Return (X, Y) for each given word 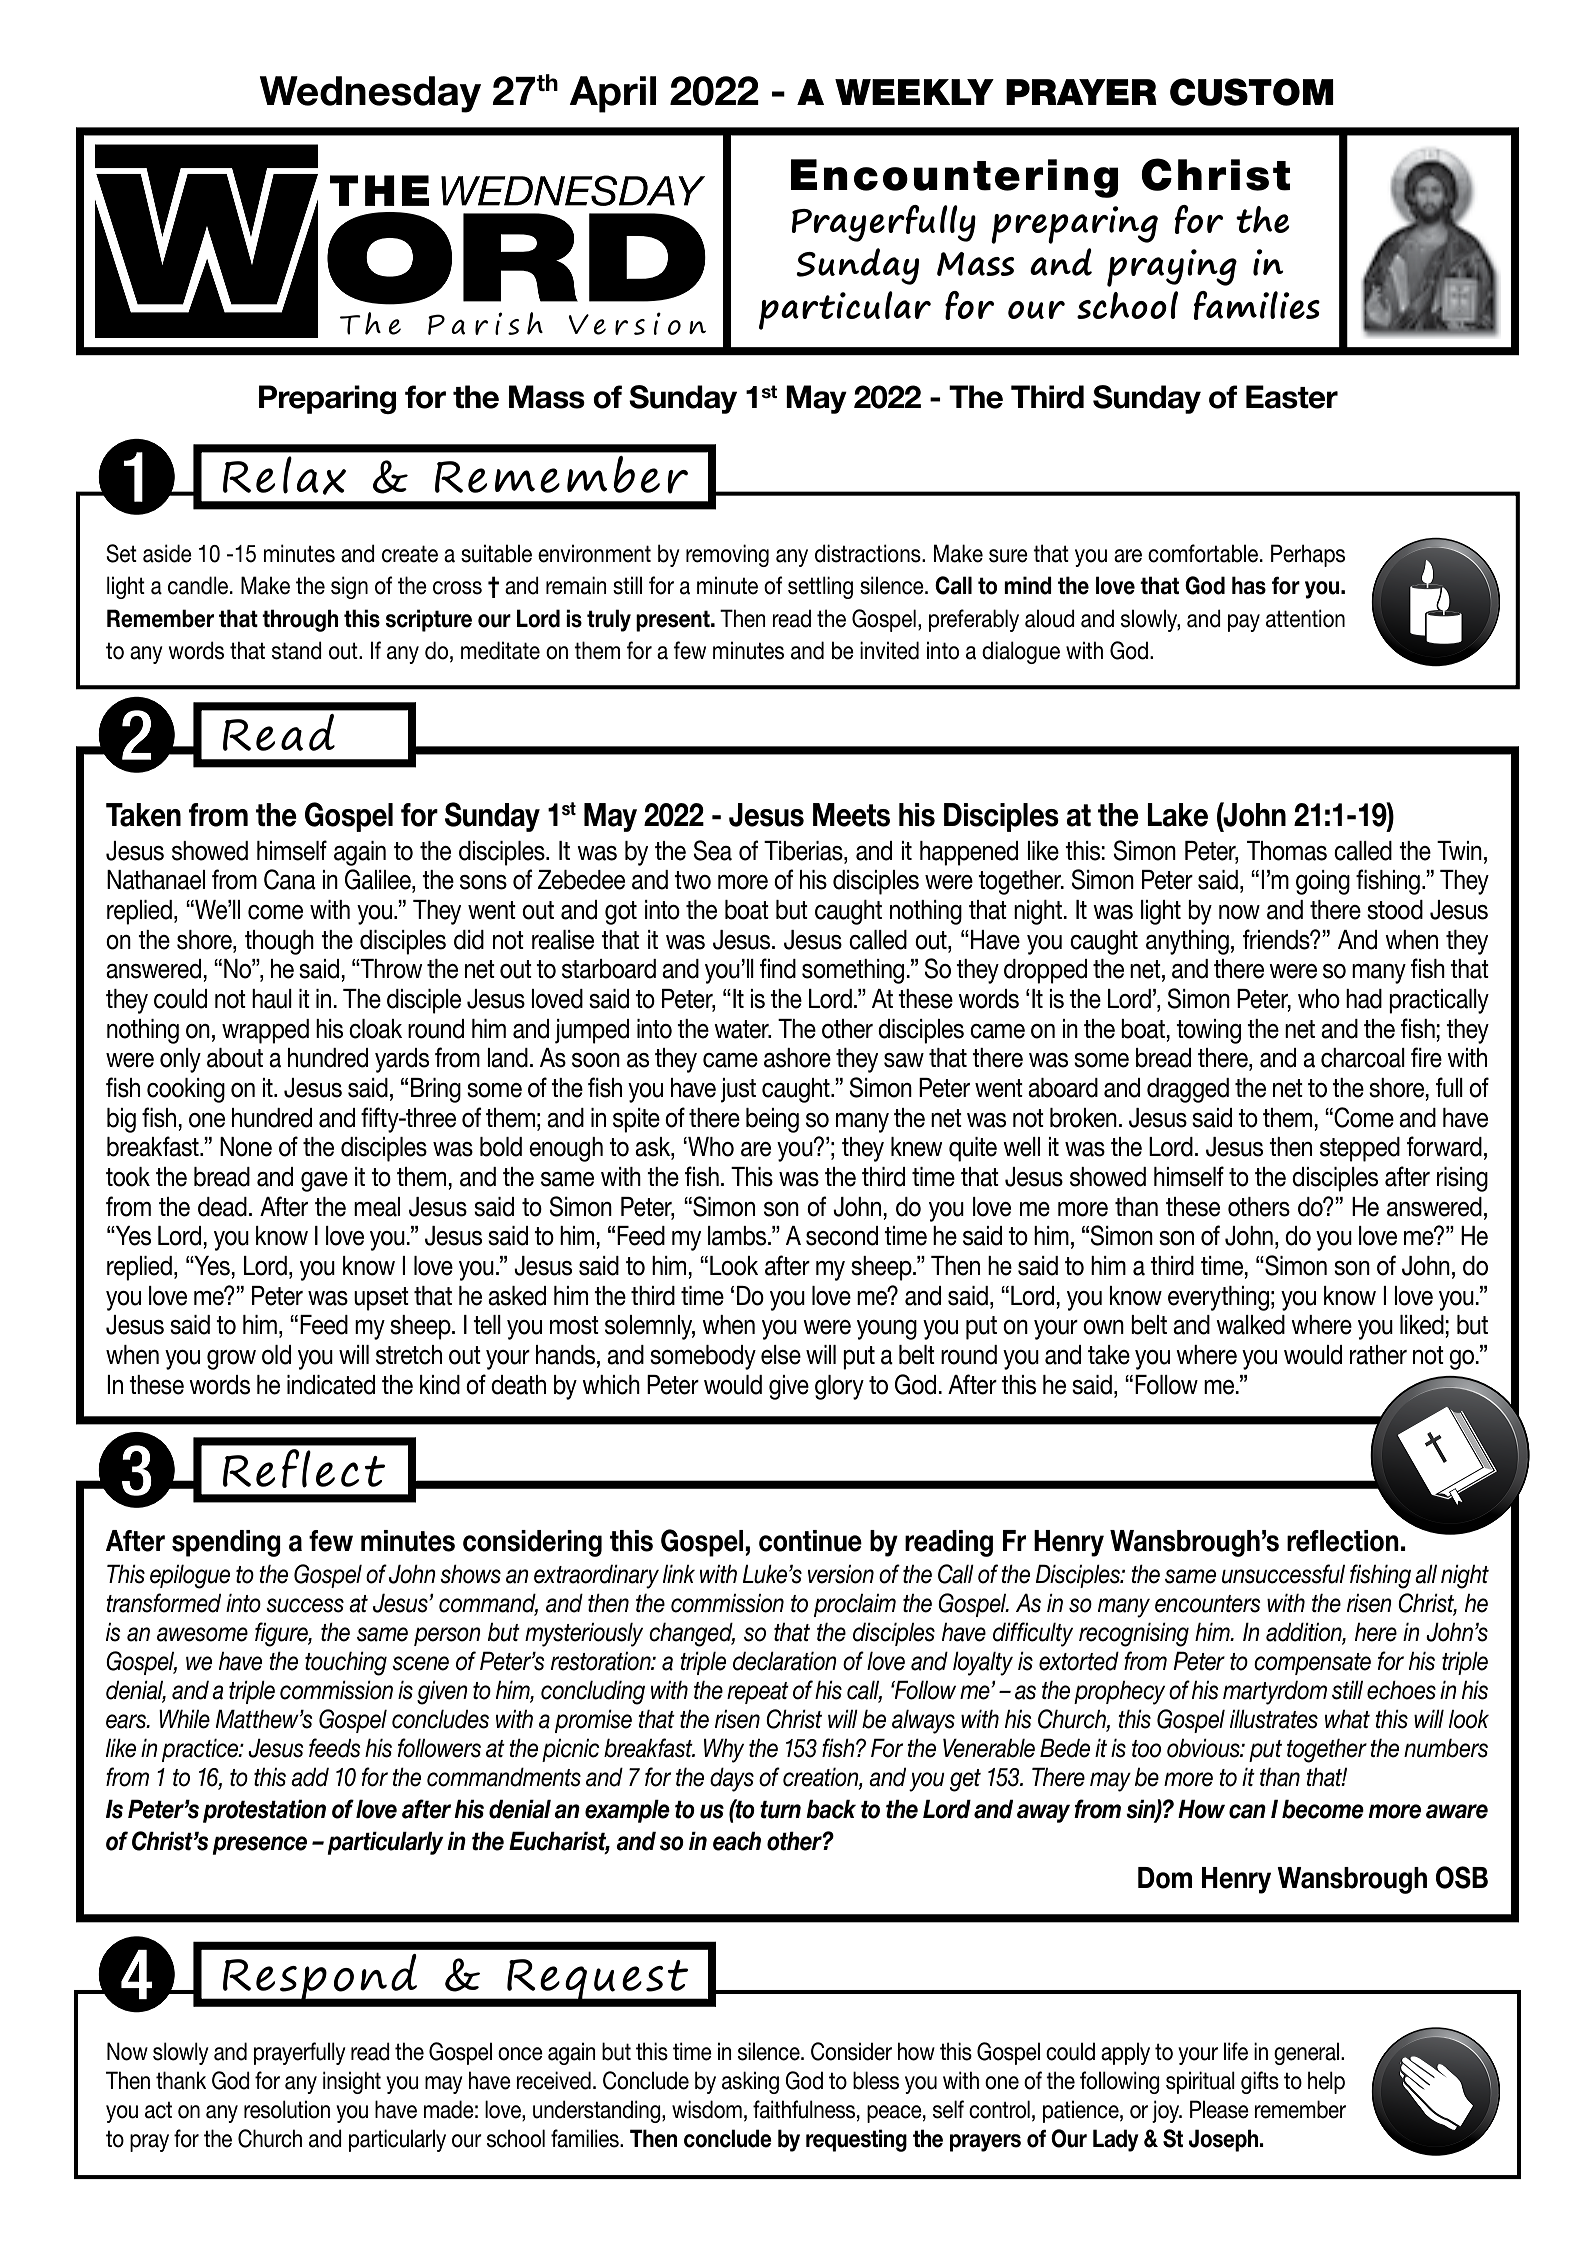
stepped (1360, 1149)
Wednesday (370, 94)
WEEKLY (914, 92)
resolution (287, 2109)
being (772, 1120)
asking (750, 2082)
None (246, 1147)
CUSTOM (1252, 92)
